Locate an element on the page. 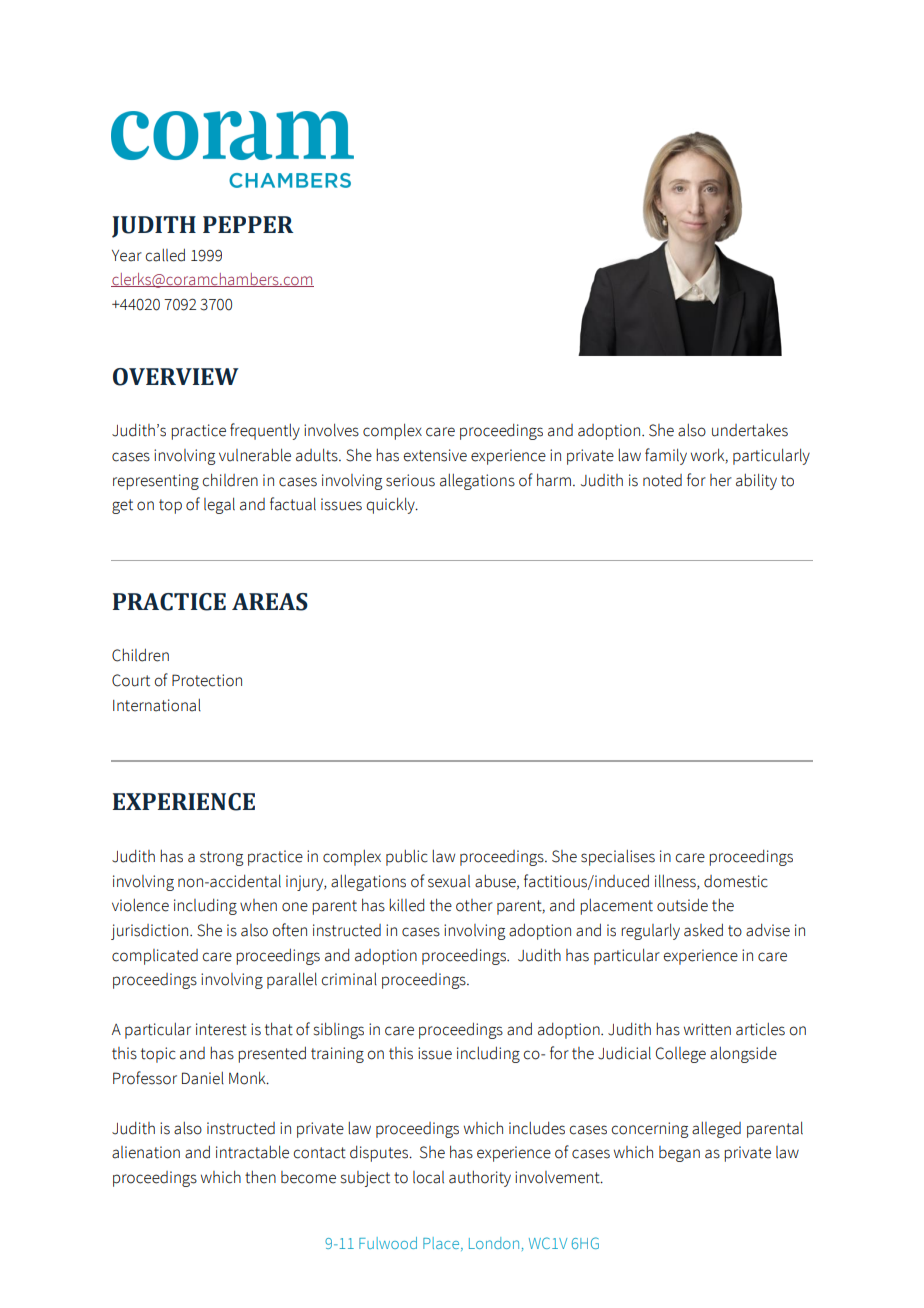  called is located at coordinates (165, 255).
